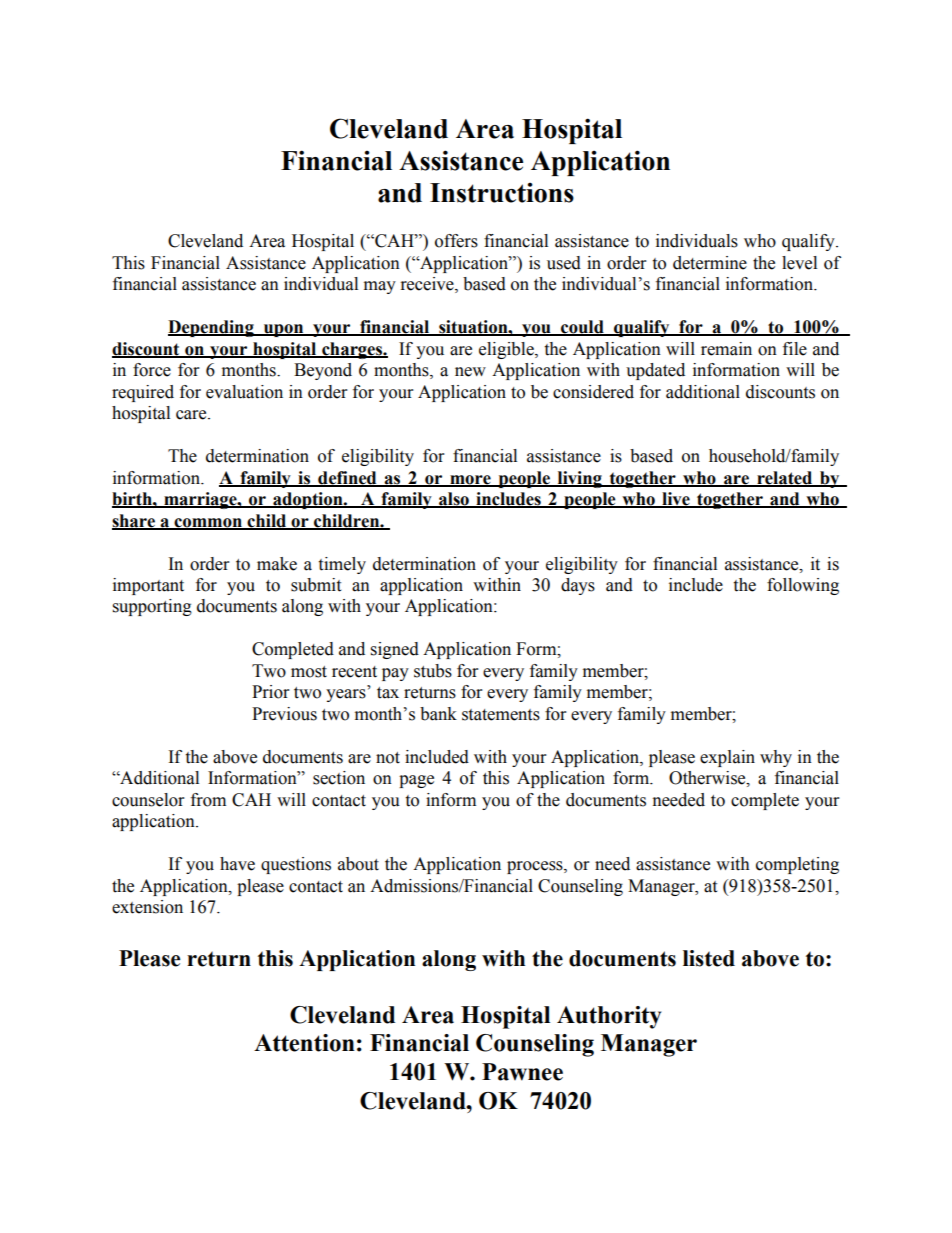 This screenshot has height=1233, width=952. Describe the element at coordinates (522, 1072) in the screenshot. I see `Pawnee` at that location.
